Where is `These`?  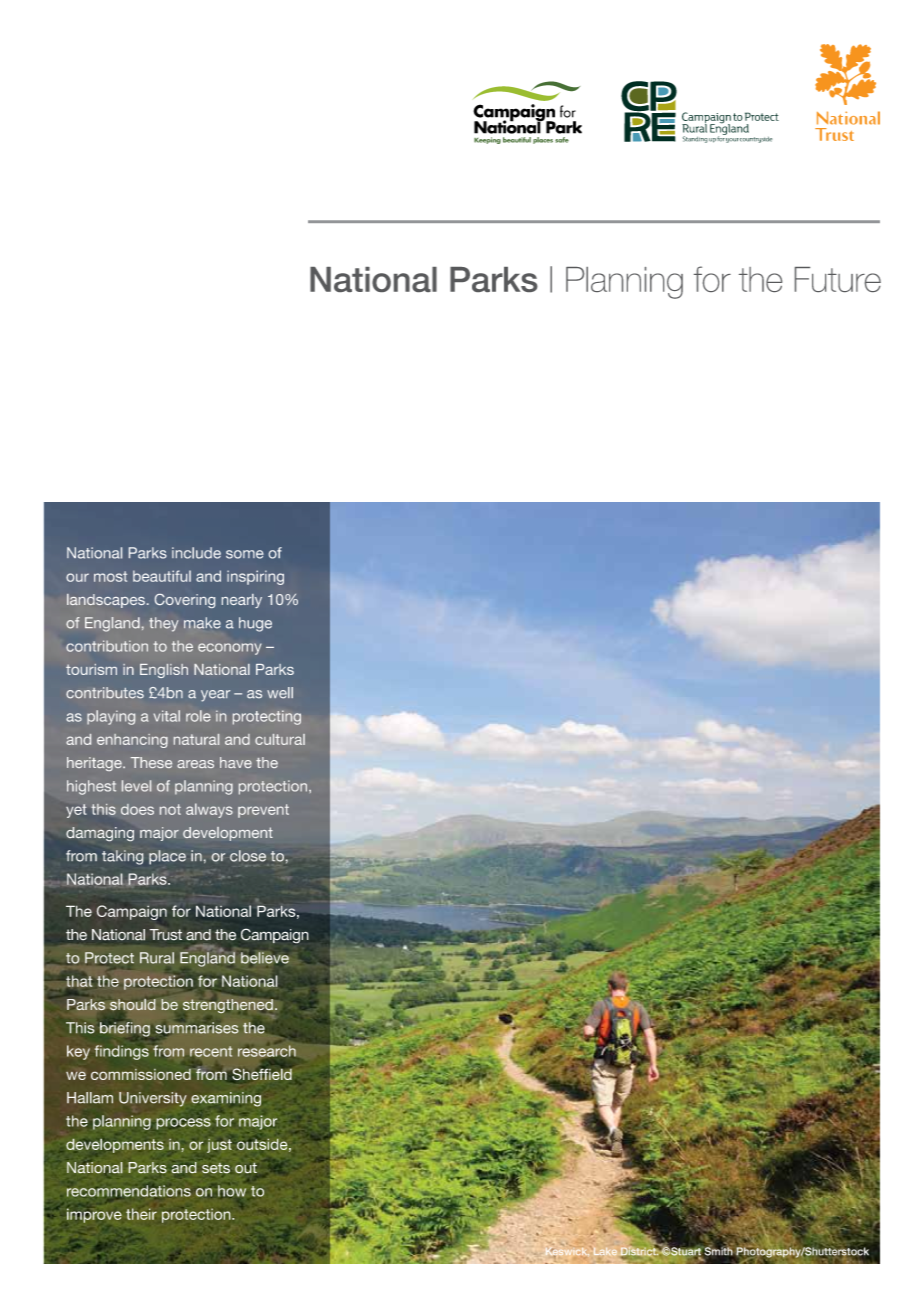 These is located at coordinates (151, 762).
